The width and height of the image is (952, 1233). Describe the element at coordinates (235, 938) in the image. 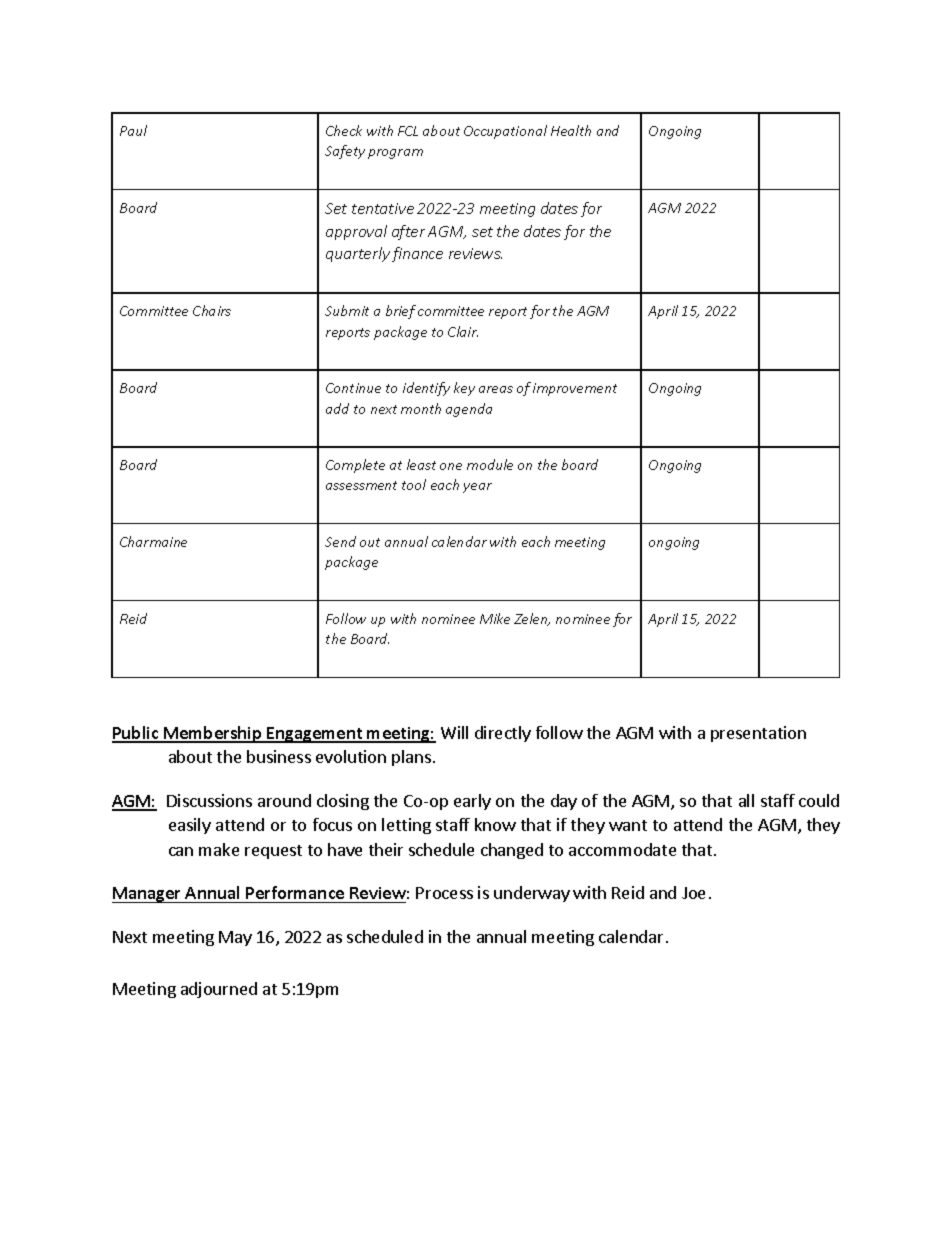

I see `May` at that location.
